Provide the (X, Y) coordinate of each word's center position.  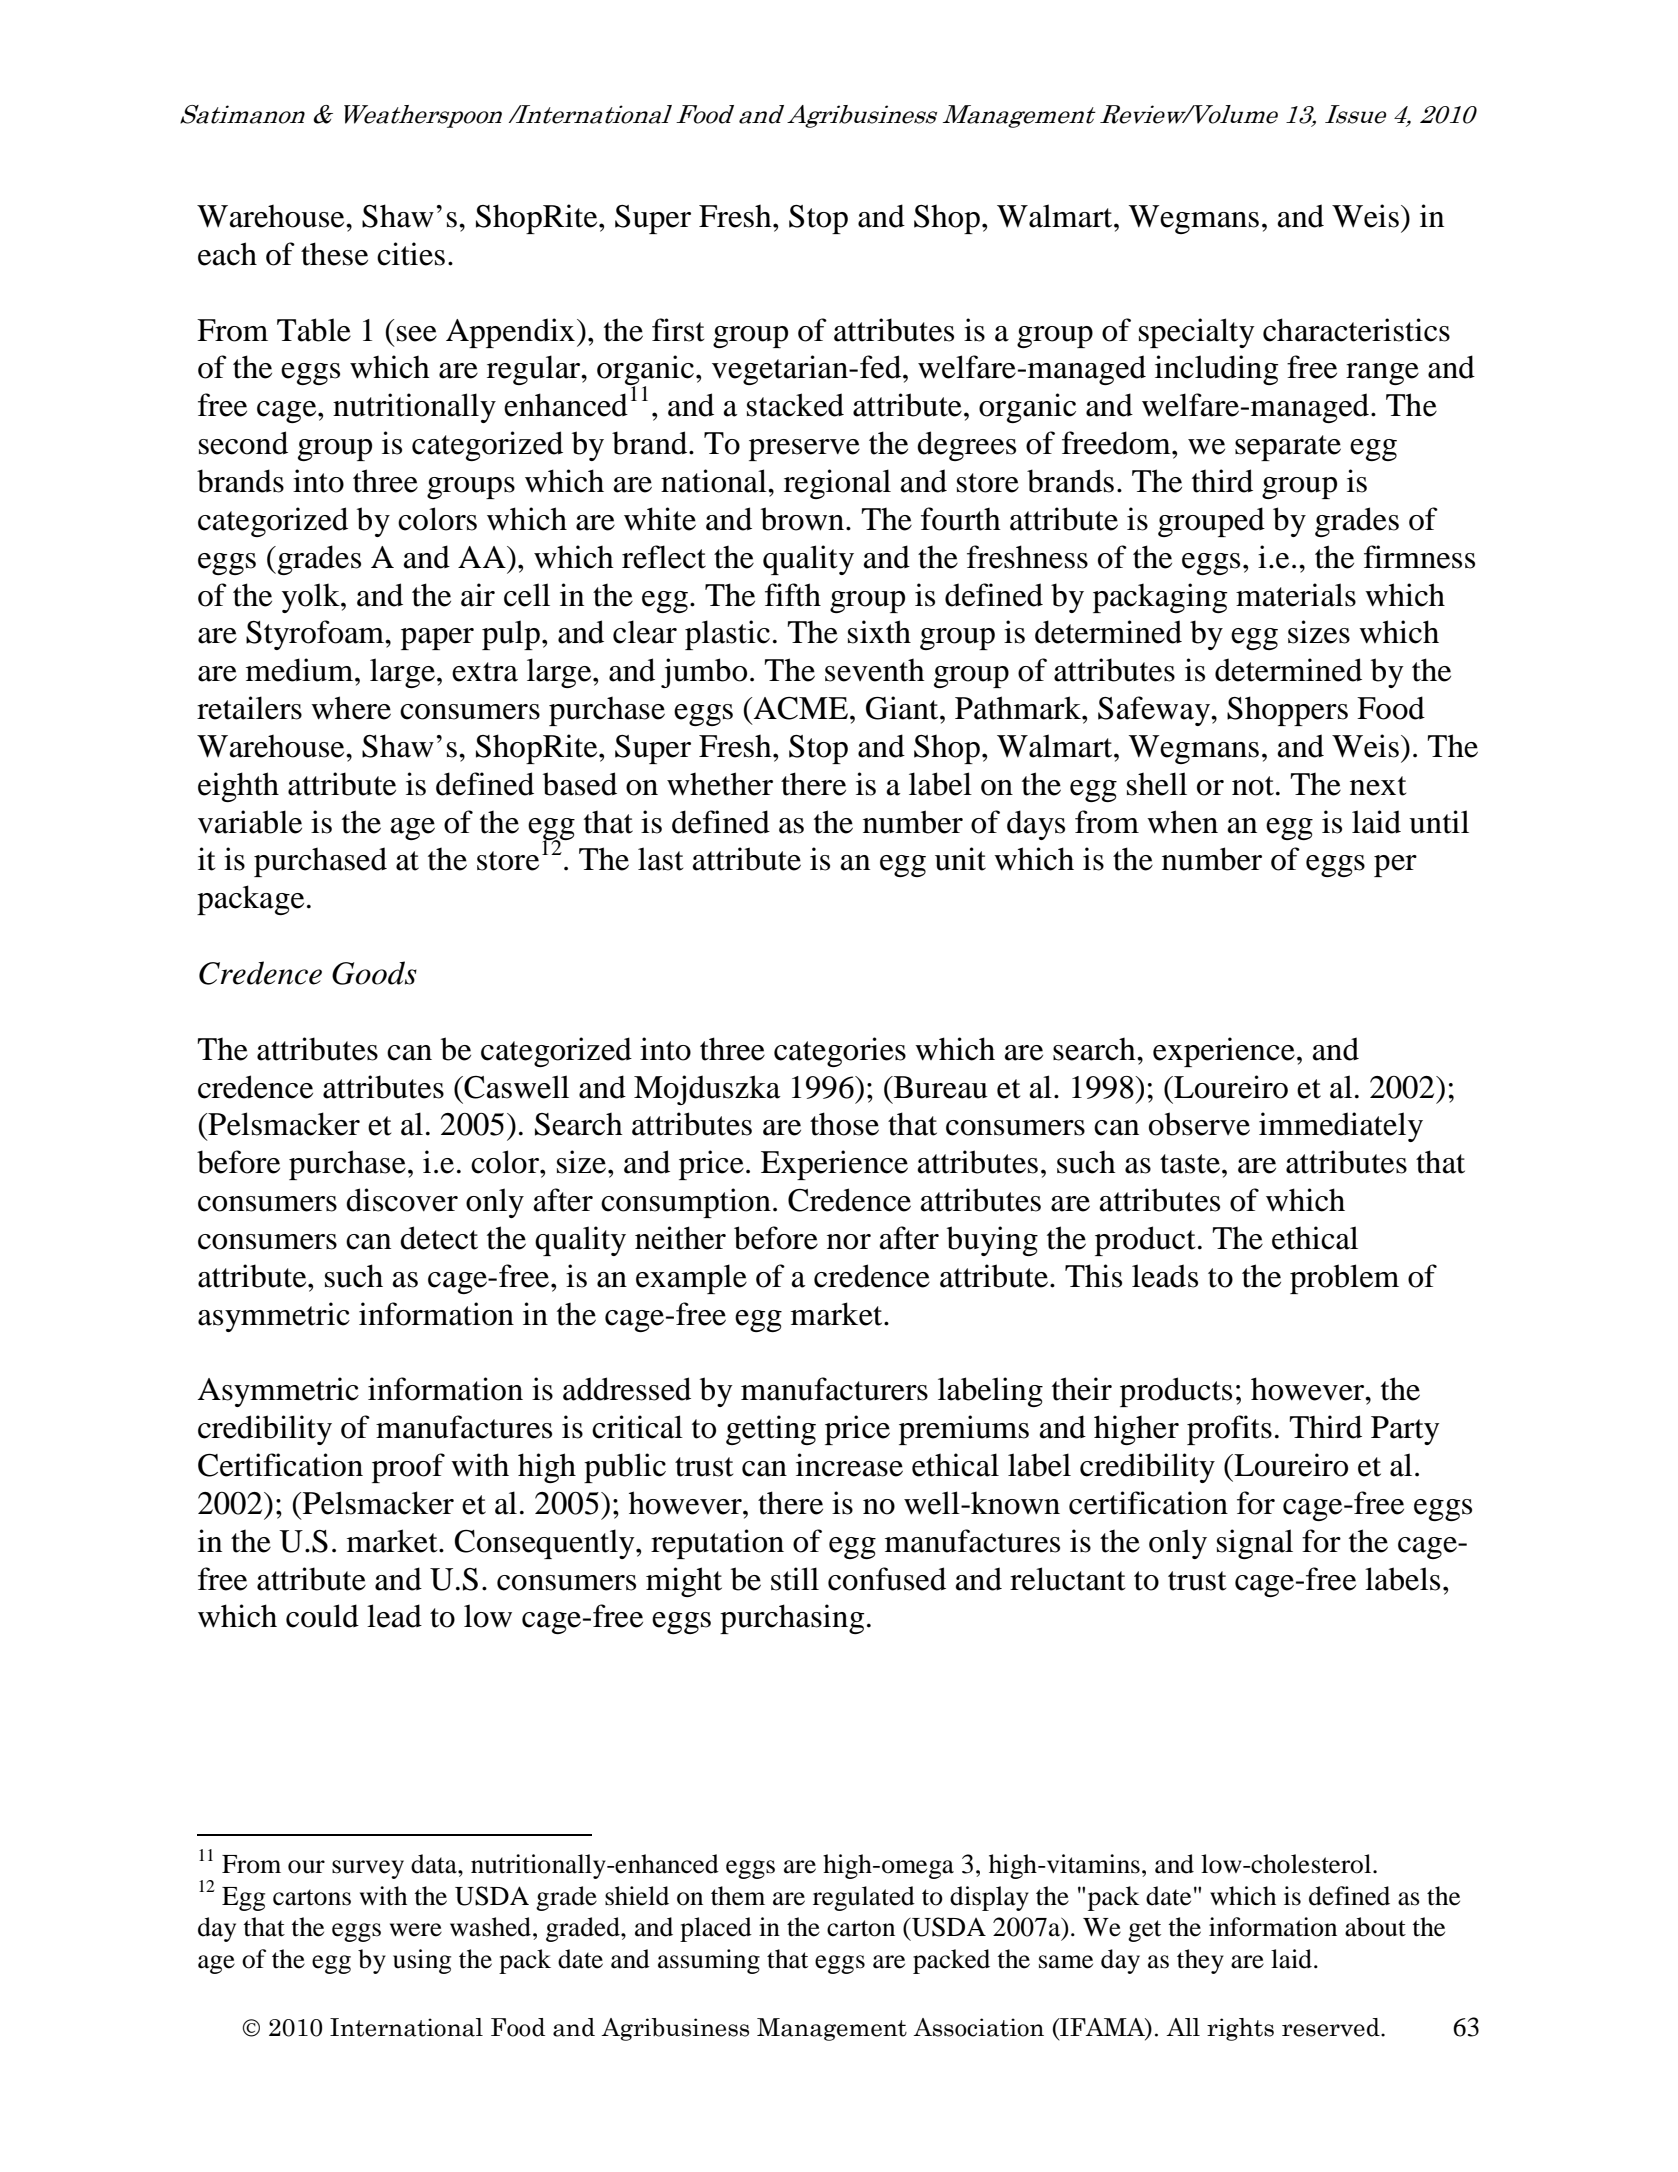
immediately (1341, 1127)
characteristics (1356, 330)
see (417, 334)
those (844, 1124)
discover (402, 1200)
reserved (1332, 2027)
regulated (864, 1898)
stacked (795, 405)
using (422, 1961)
